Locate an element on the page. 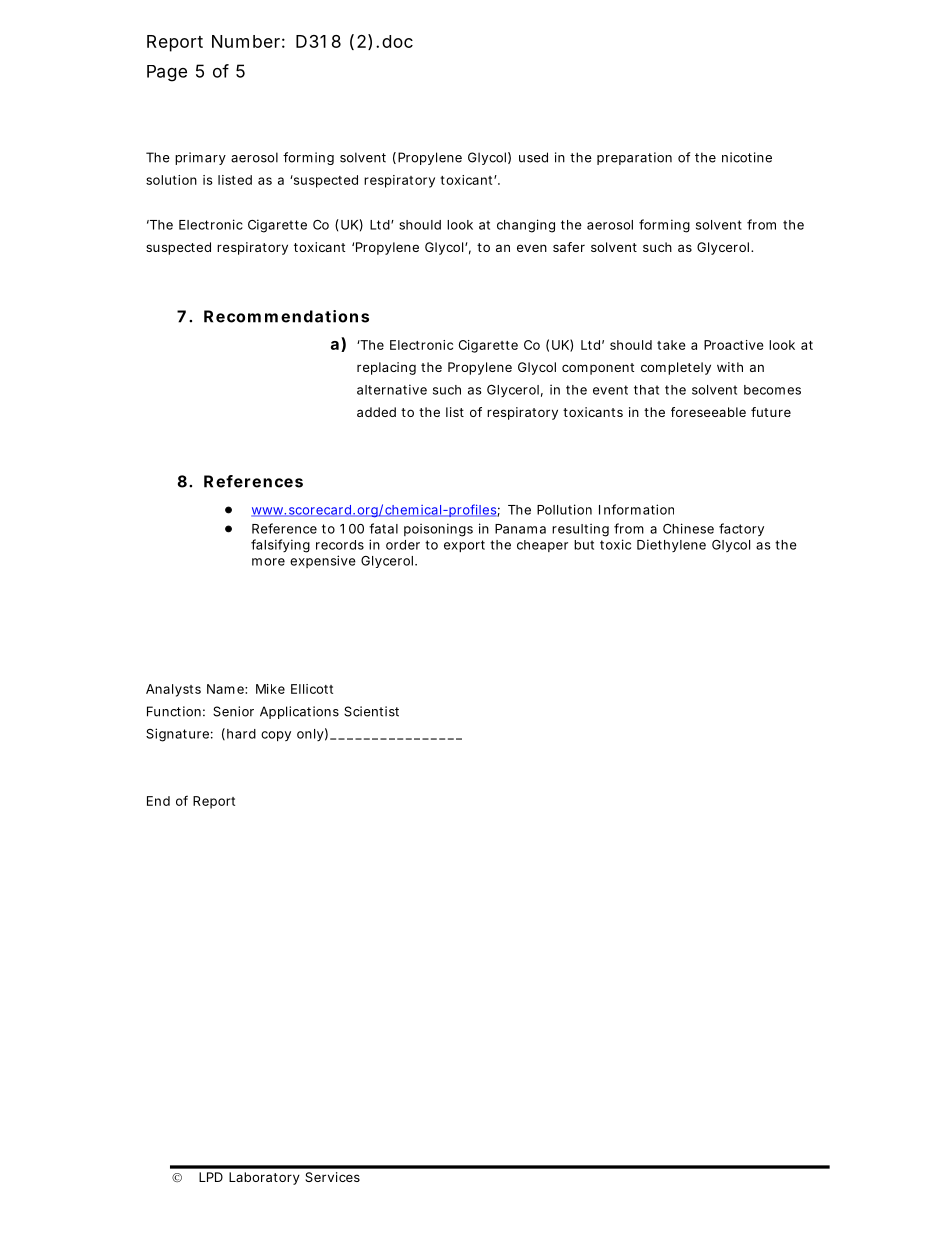 This page has height=1233, width=952. export is located at coordinates (464, 546).
